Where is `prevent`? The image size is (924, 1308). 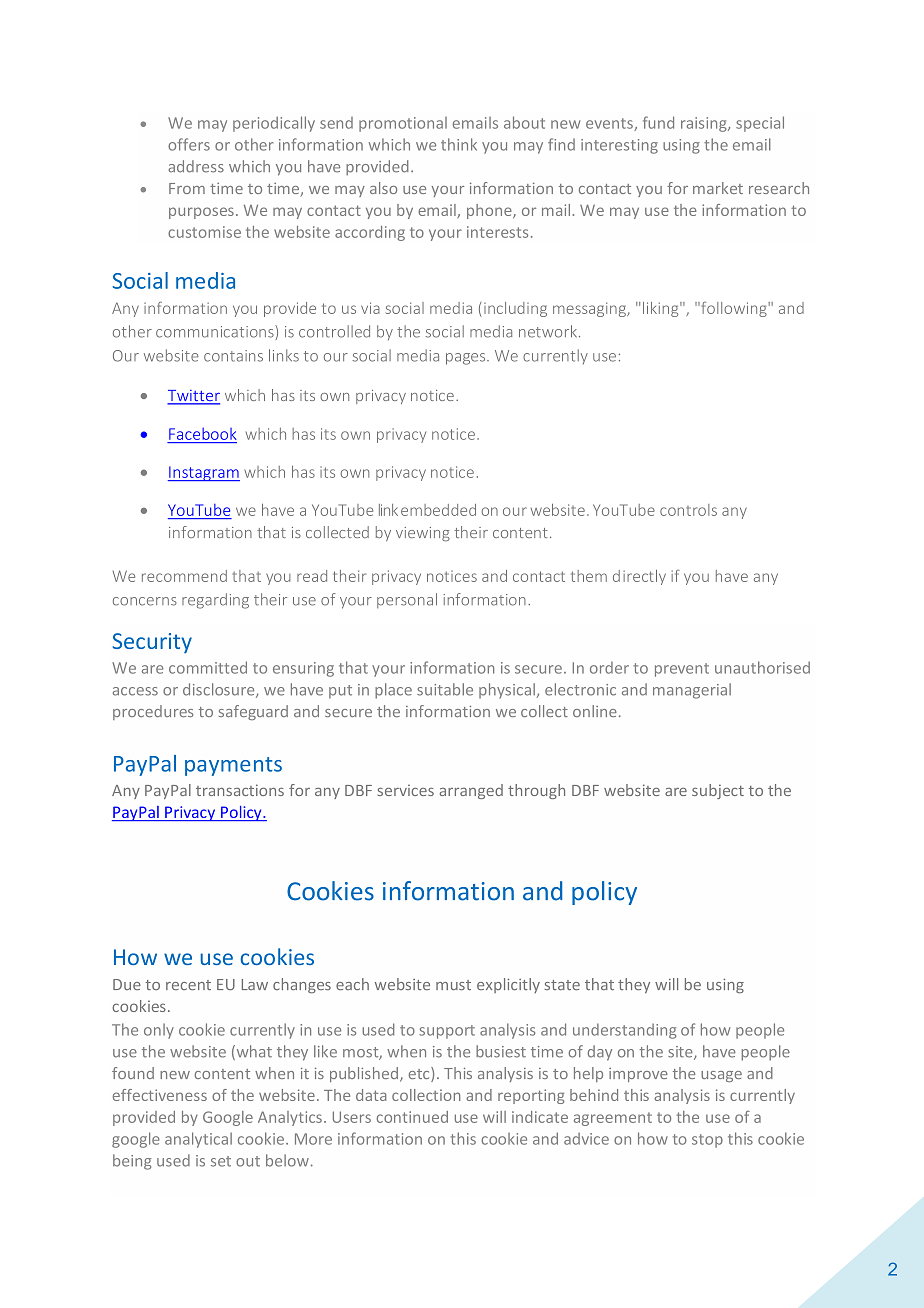 prevent is located at coordinates (682, 670).
